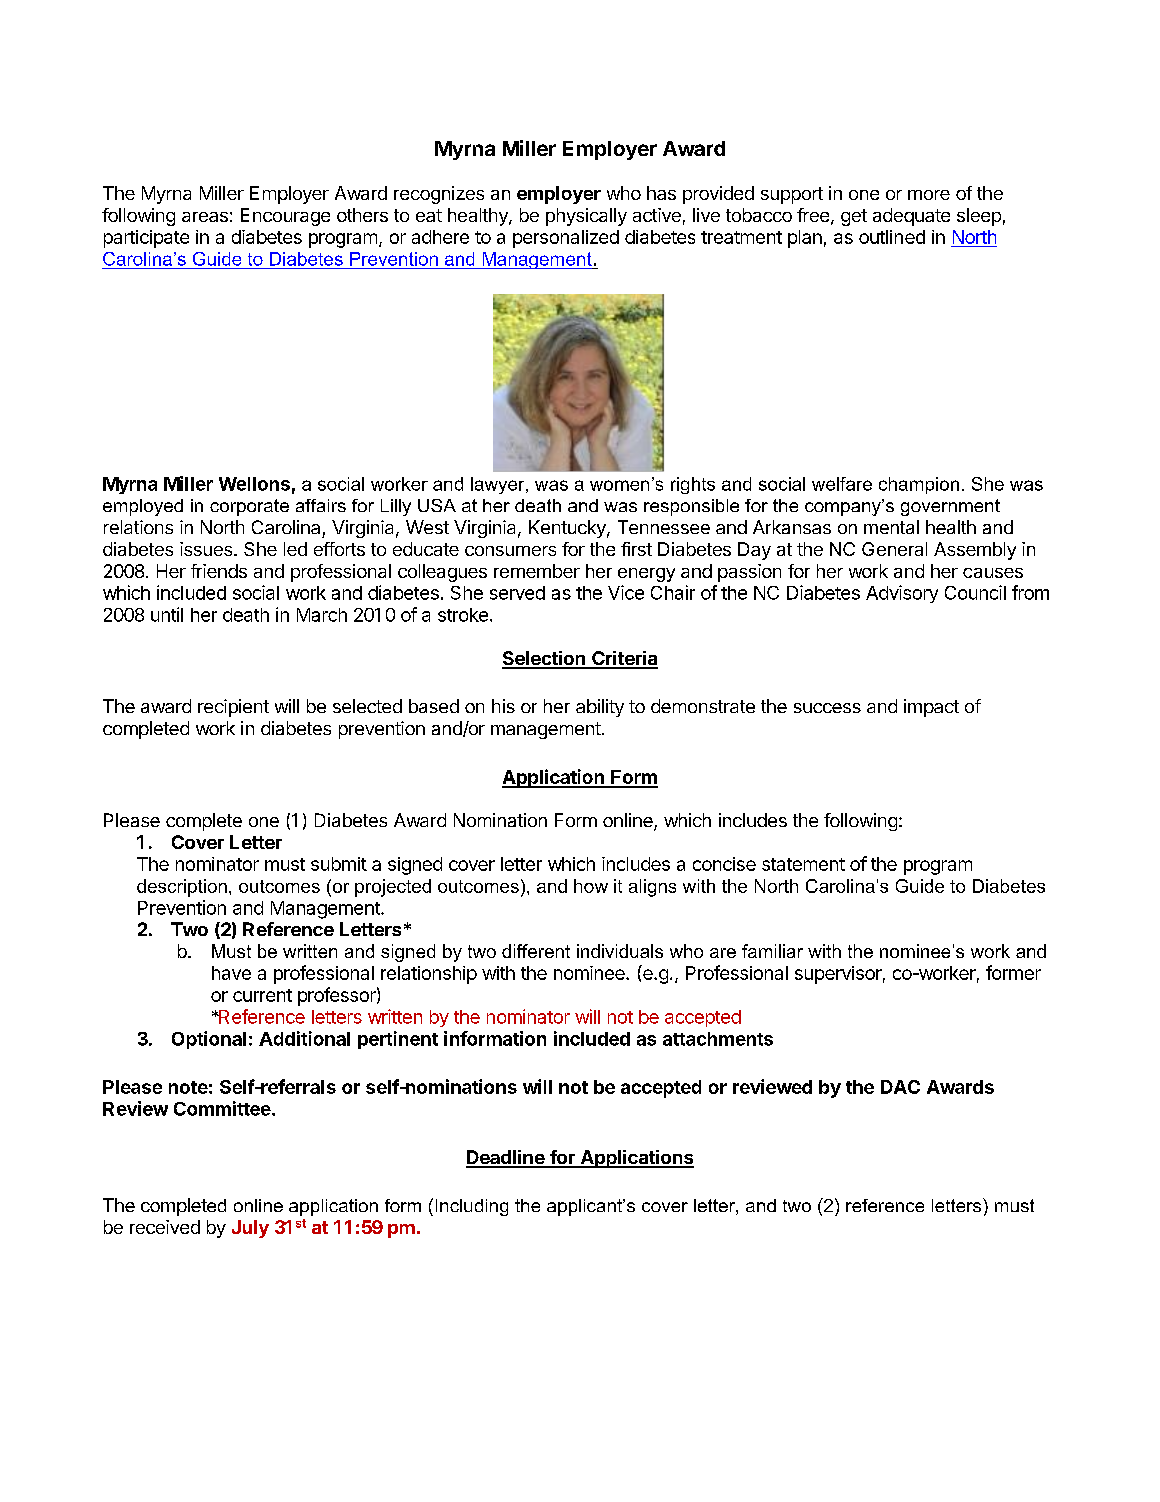 The width and height of the screenshot is (1160, 1502). What do you see at coordinates (249, 507) in the screenshot?
I see `corporate` at bounding box center [249, 507].
